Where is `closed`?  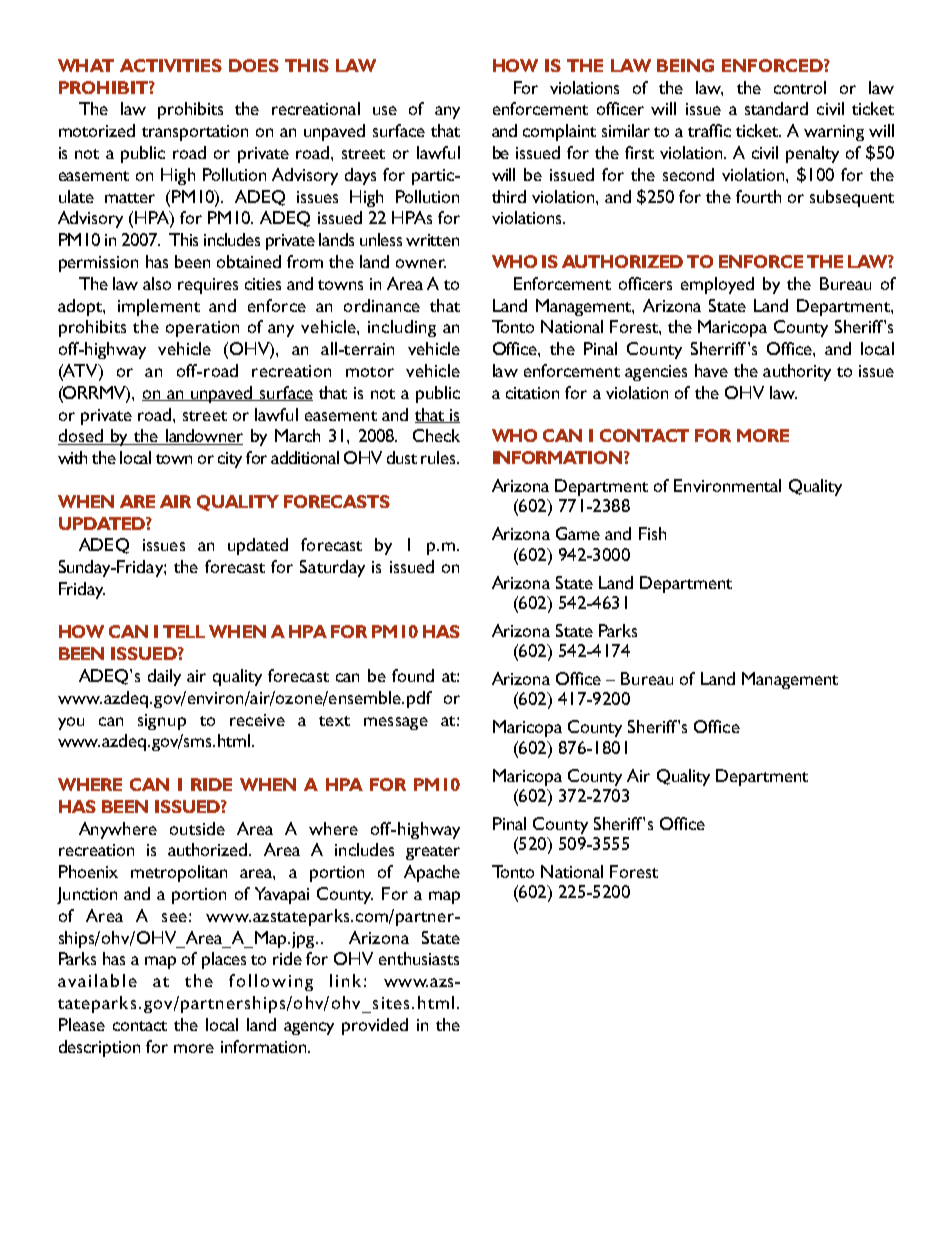
closed is located at coordinates (81, 437).
